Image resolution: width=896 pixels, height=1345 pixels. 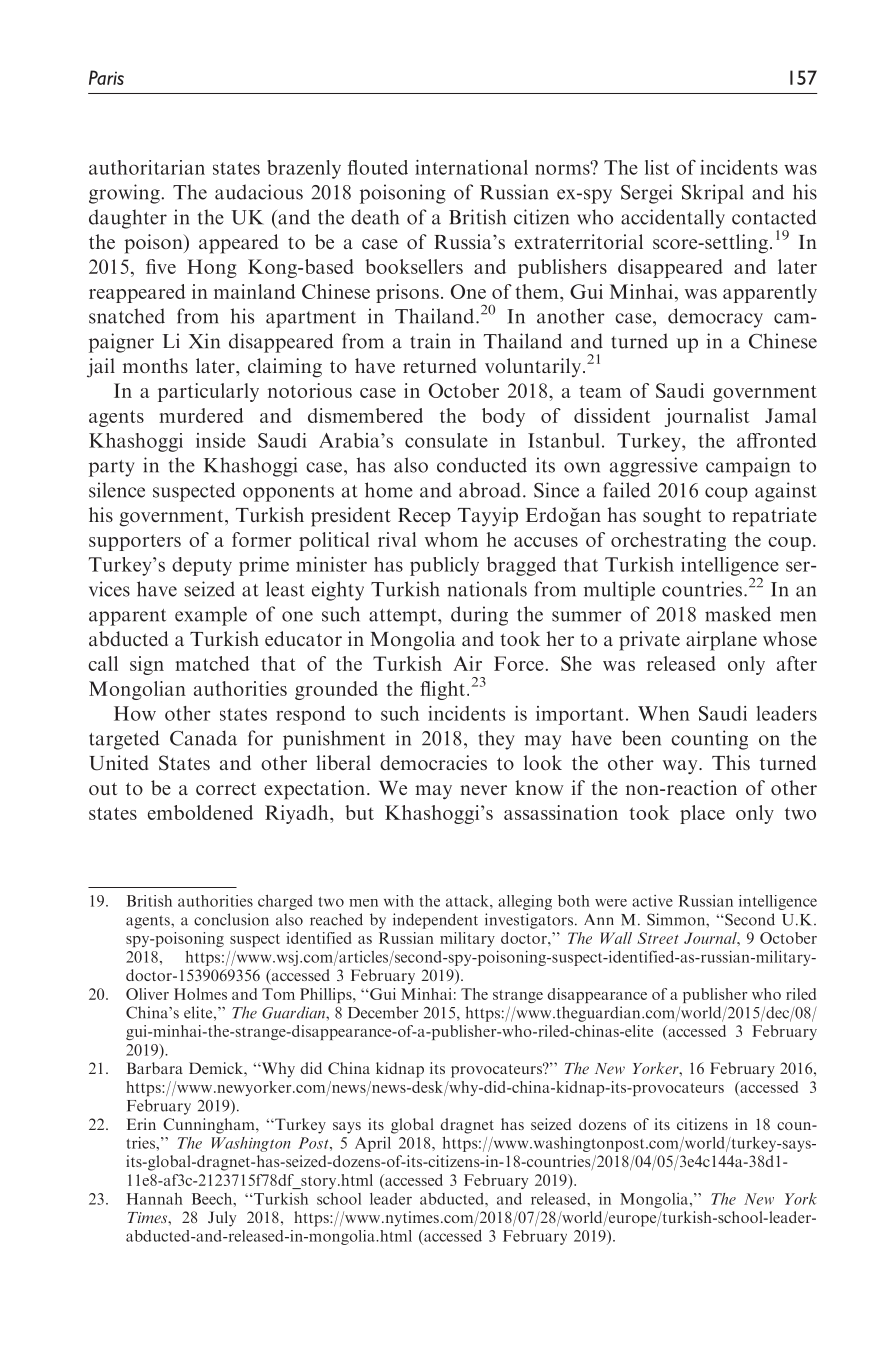 I want to click on emboldened, so click(x=200, y=812).
